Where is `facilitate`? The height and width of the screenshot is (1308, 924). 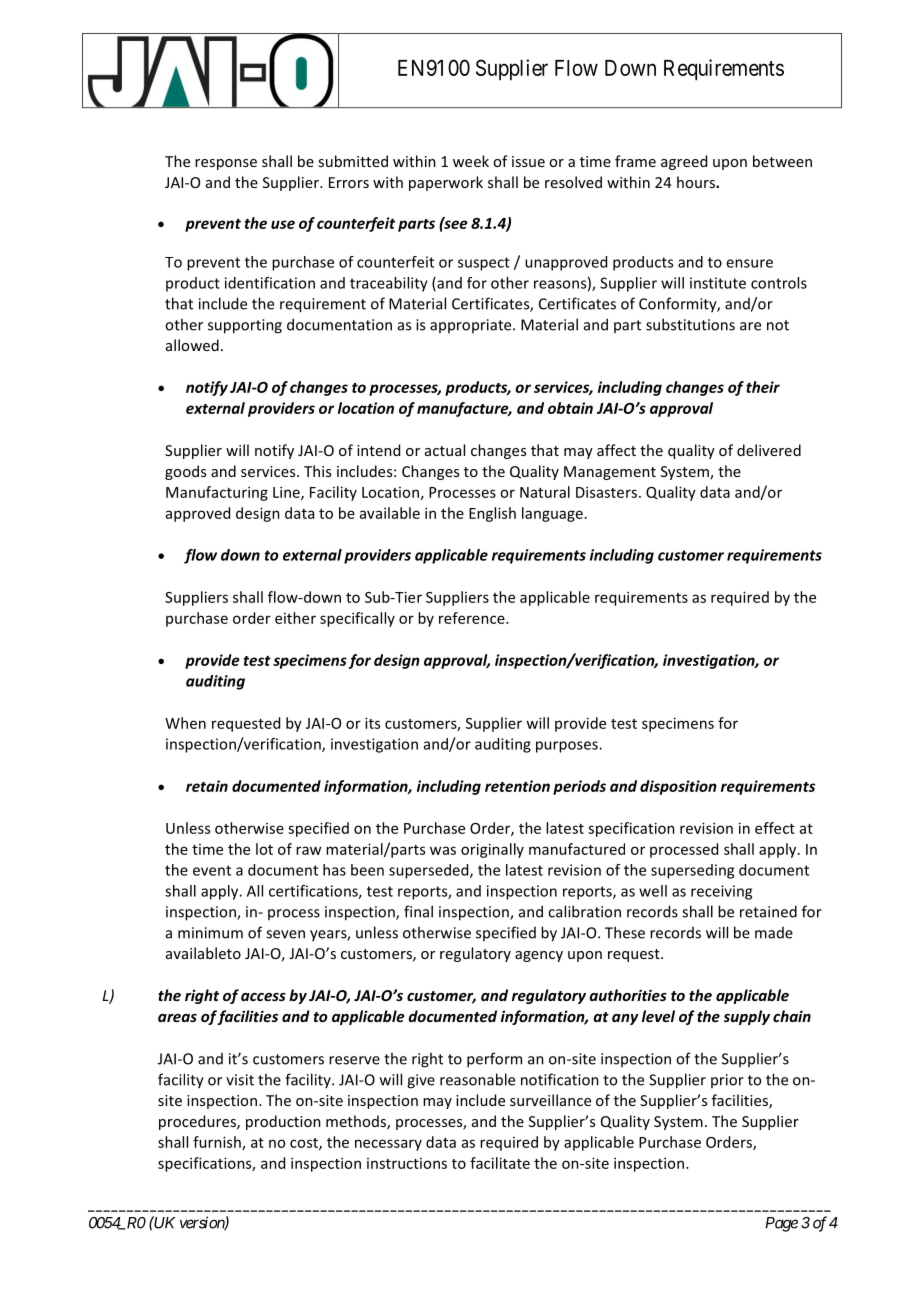 facilitate is located at coordinates (500, 1163).
